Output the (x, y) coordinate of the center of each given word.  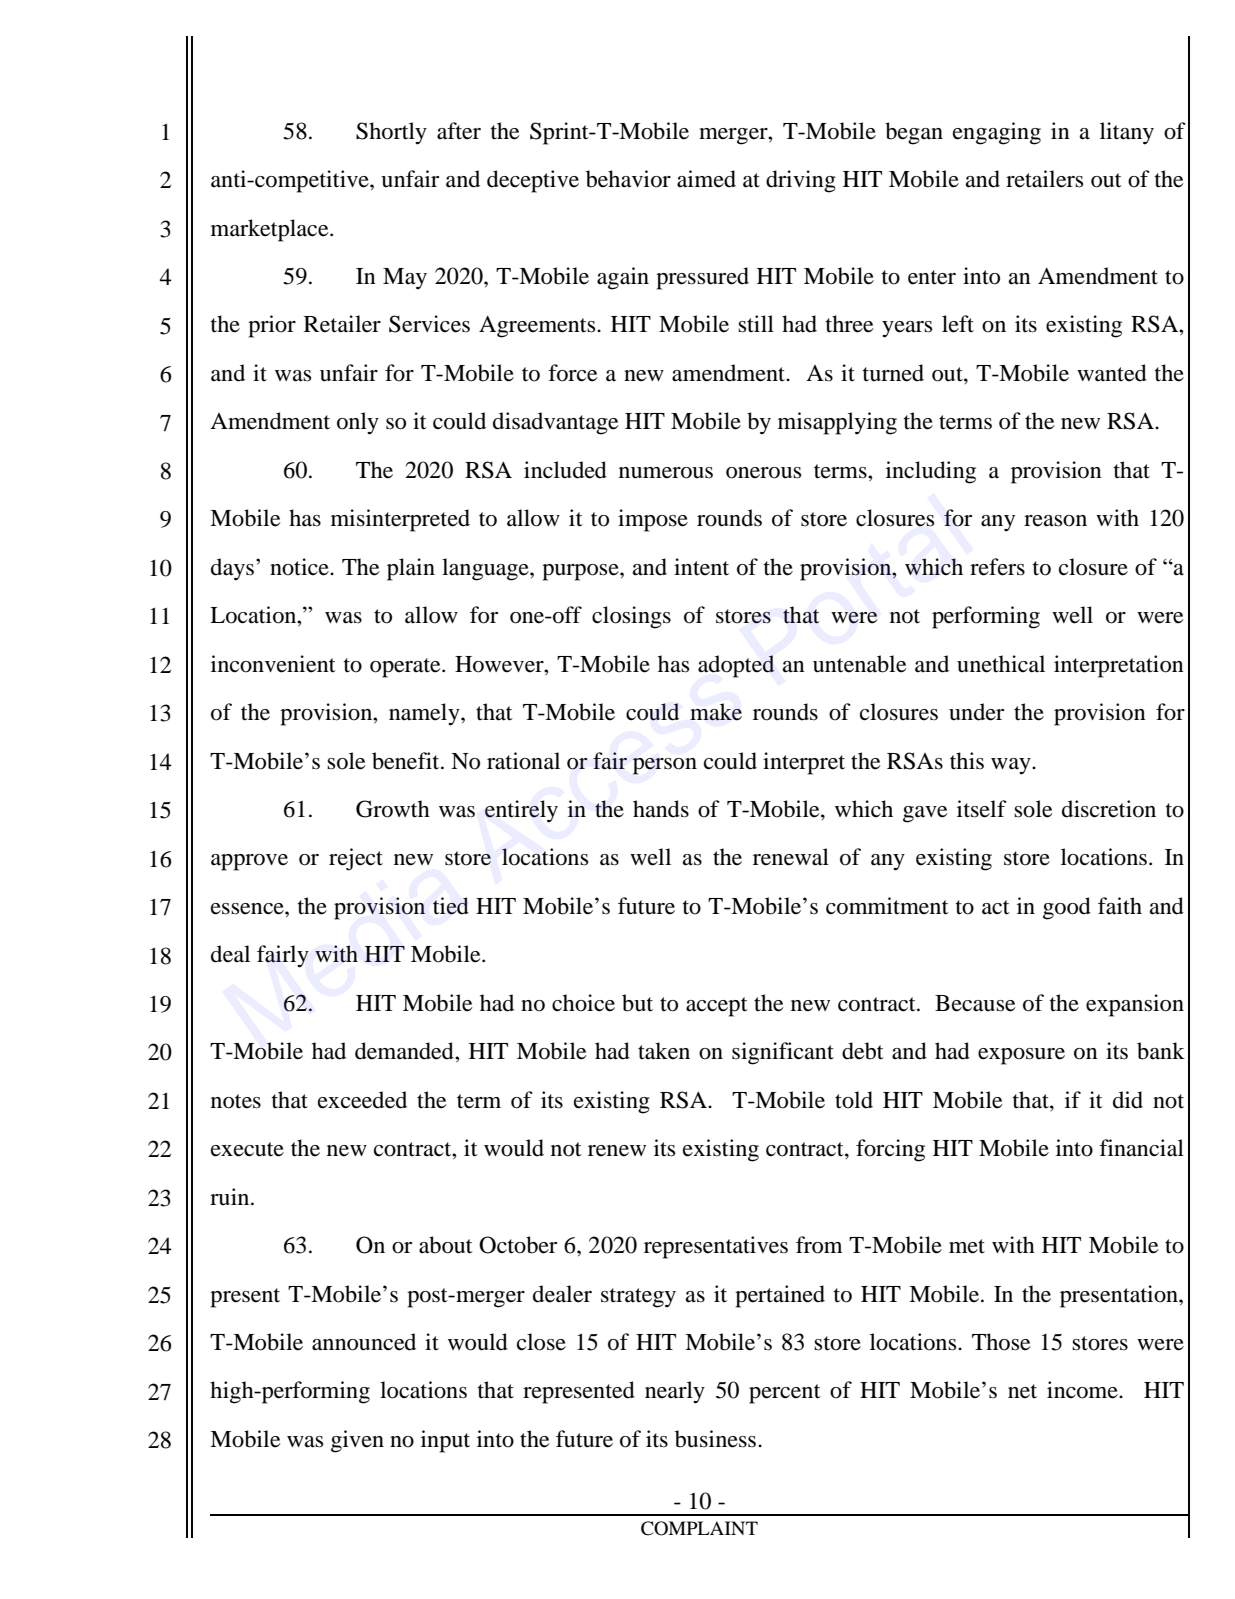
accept (717, 1007)
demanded (405, 1051)
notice (300, 567)
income (1083, 1390)
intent (701, 567)
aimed (706, 179)
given (357, 1441)
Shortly (391, 133)
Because (975, 1003)
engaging (997, 133)
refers (997, 567)
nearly (675, 1392)
